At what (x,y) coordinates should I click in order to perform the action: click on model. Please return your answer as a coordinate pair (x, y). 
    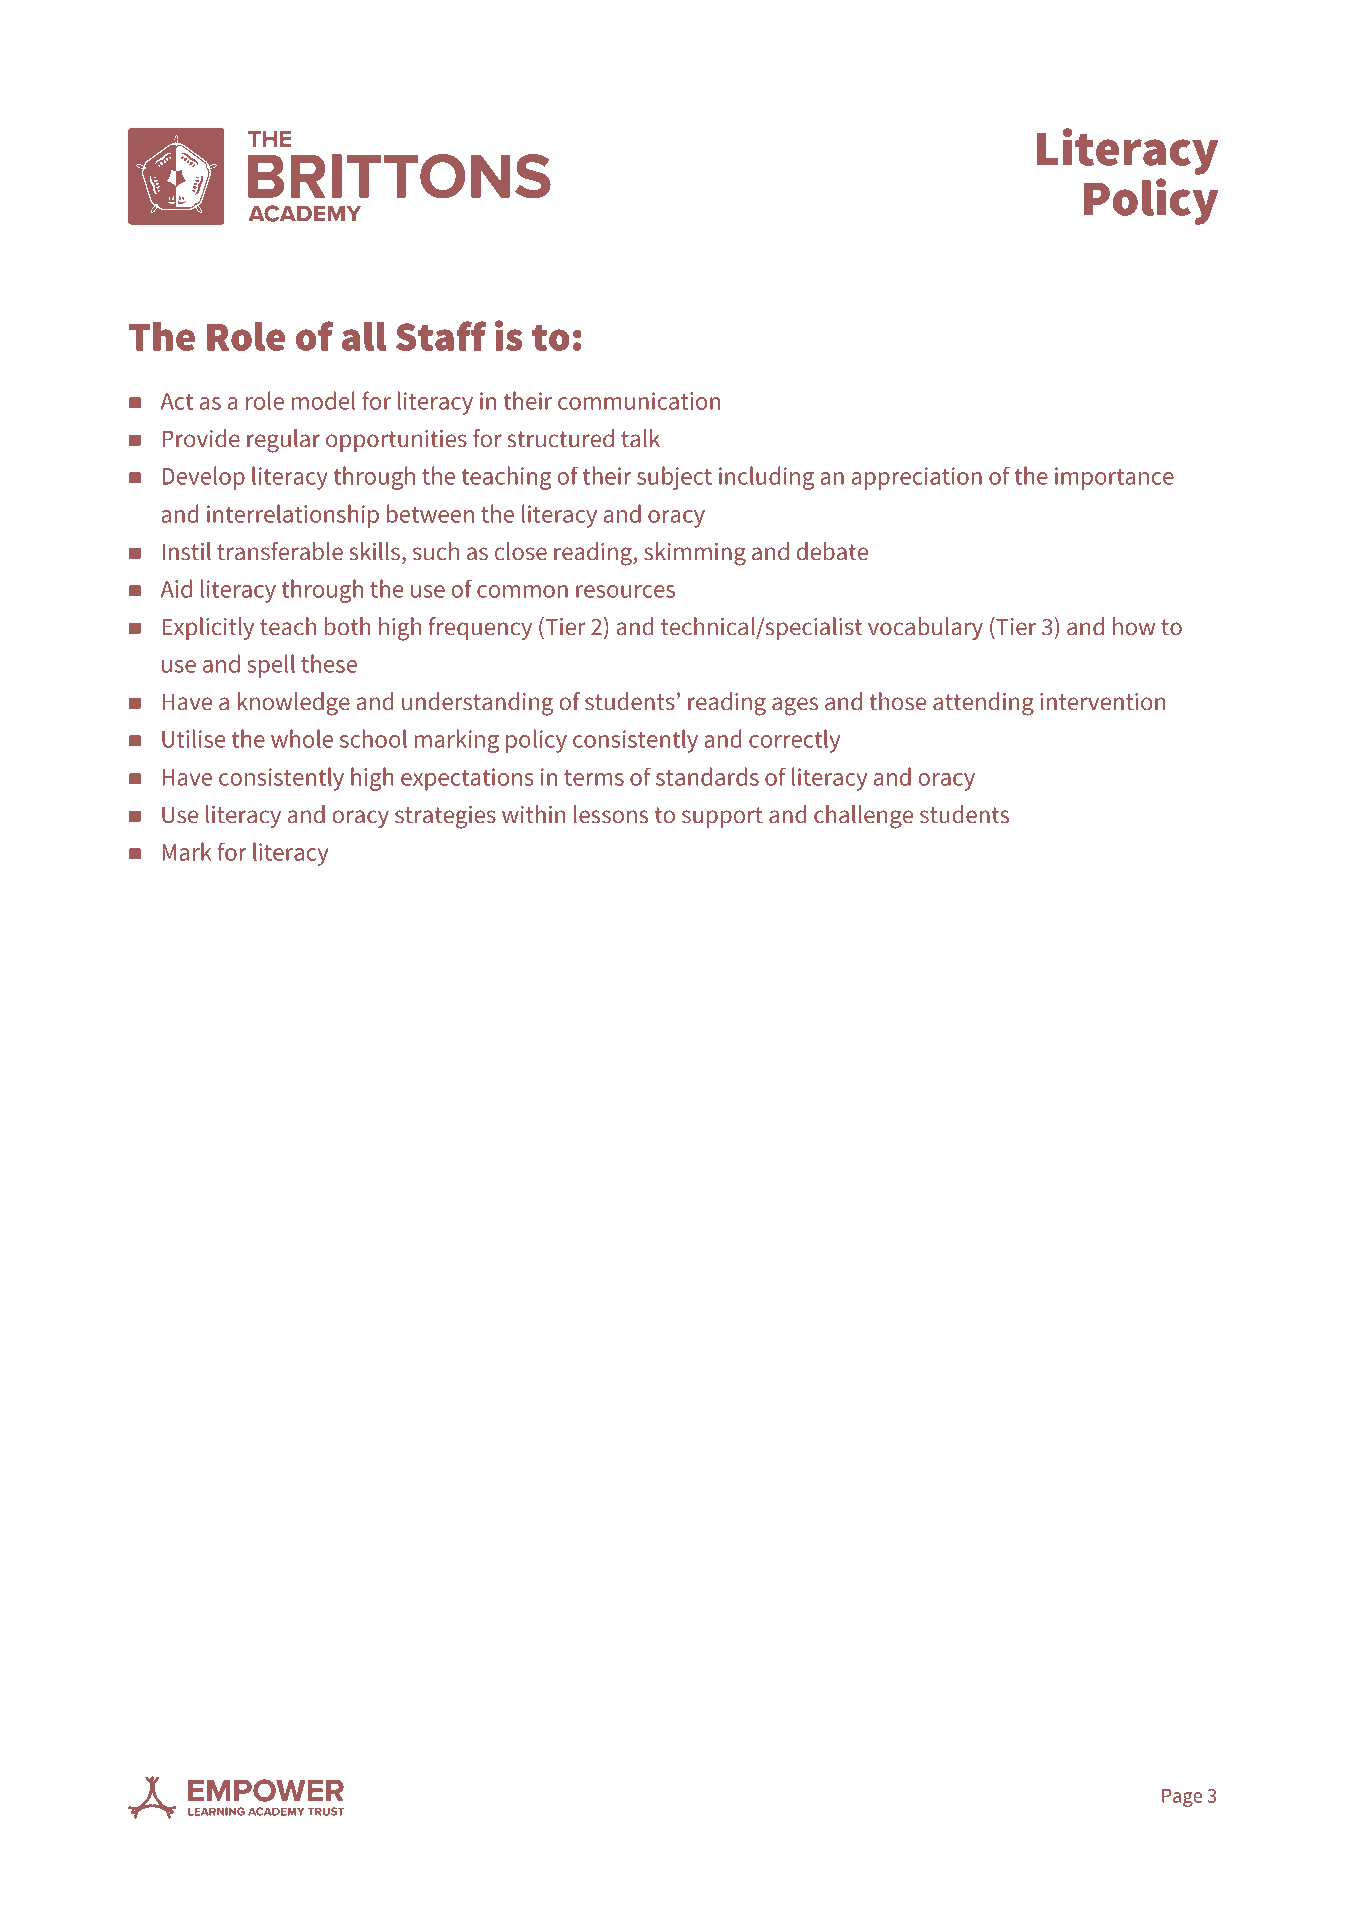
    Looking at the image, I should click on (324, 400).
